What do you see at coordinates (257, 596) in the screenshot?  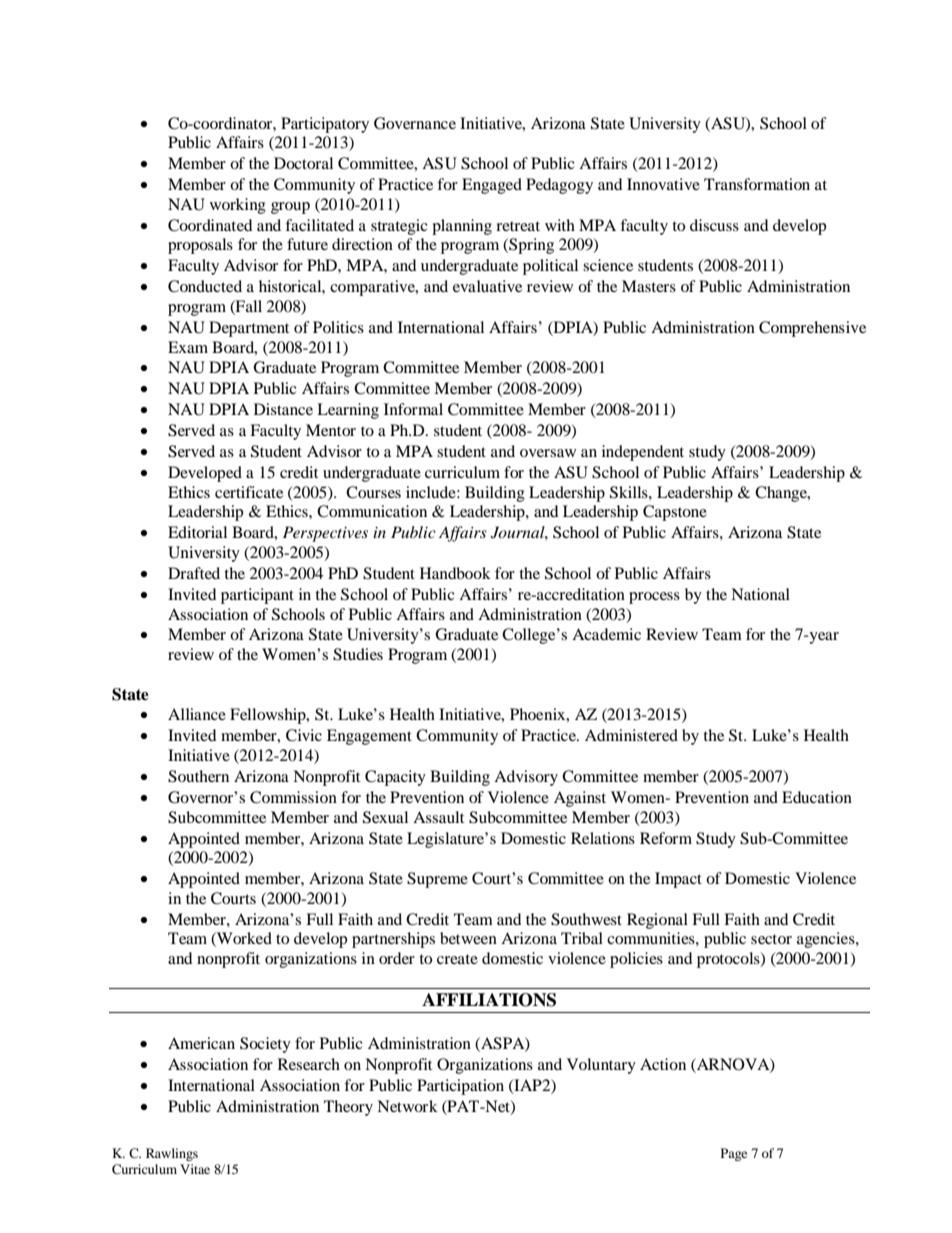 I see `participant` at bounding box center [257, 596].
